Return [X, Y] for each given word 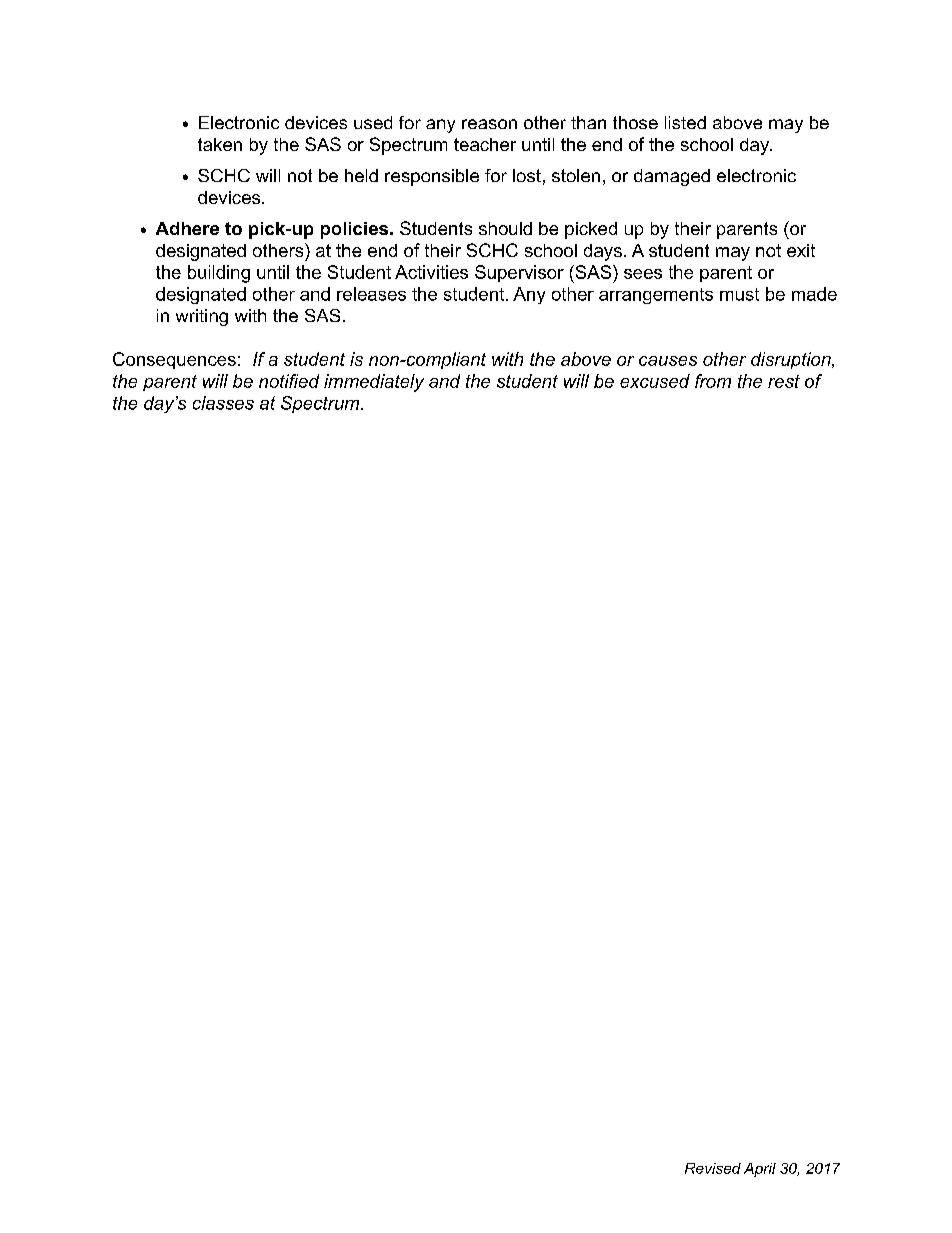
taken [220, 144]
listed [685, 122]
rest [784, 381]
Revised [713, 1168]
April [760, 1170]
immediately [374, 383]
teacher [485, 144]
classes [223, 403]
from [713, 381]
